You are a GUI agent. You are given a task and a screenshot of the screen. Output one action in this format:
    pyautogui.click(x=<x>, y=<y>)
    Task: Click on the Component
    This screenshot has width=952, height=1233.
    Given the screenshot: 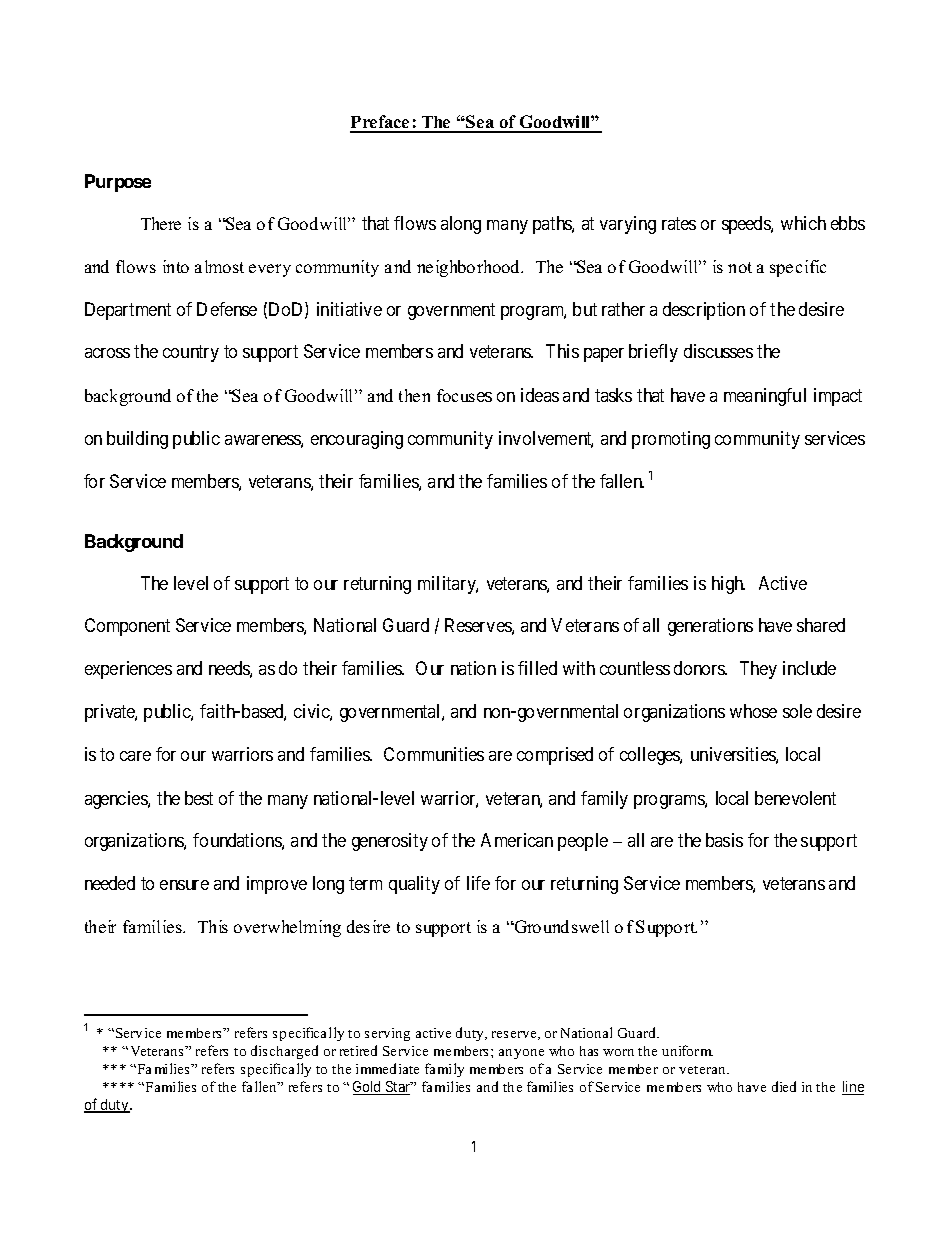 What is the action you would take?
    pyautogui.click(x=127, y=627)
